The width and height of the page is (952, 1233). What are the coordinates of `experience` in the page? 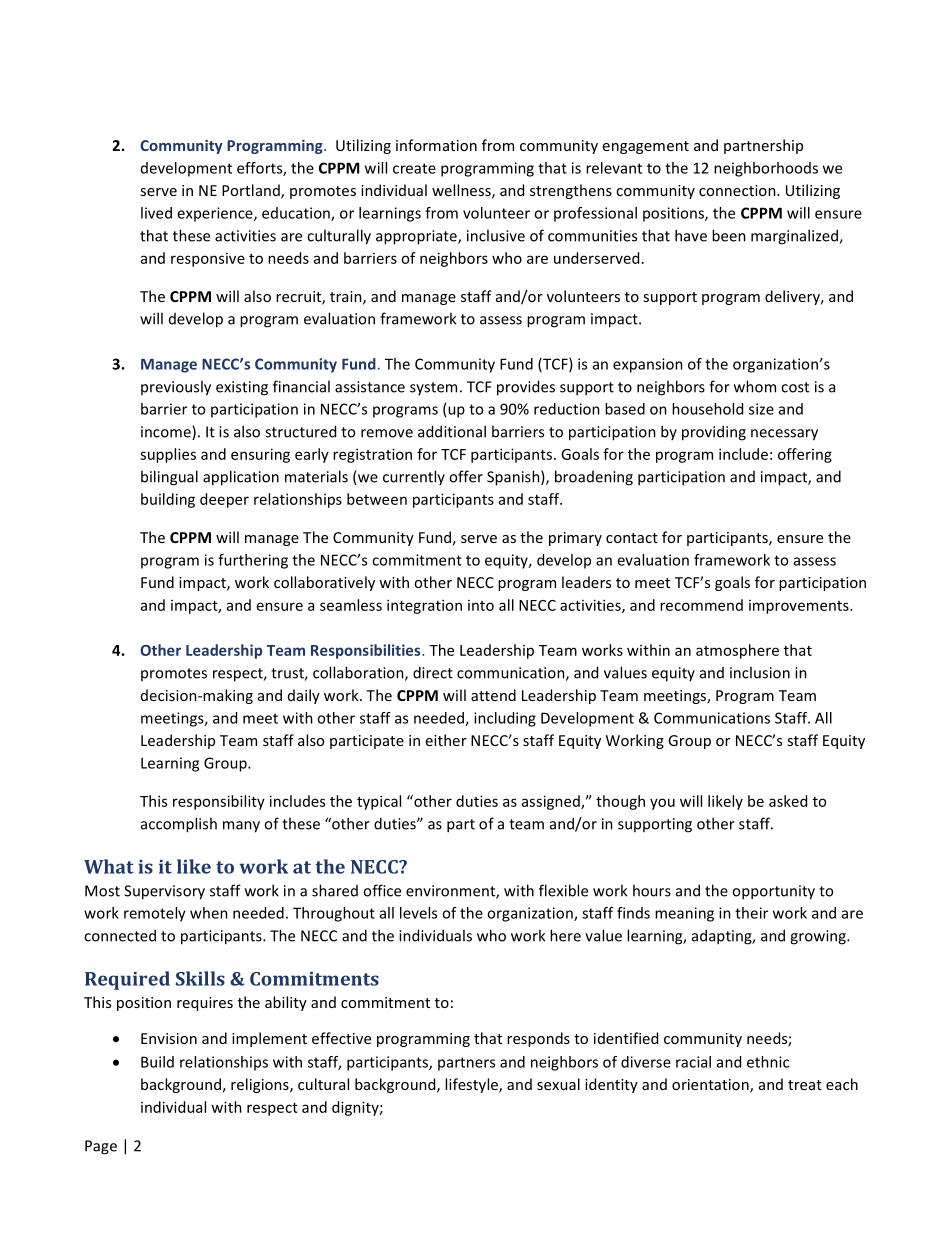 It's located at (216, 214).
